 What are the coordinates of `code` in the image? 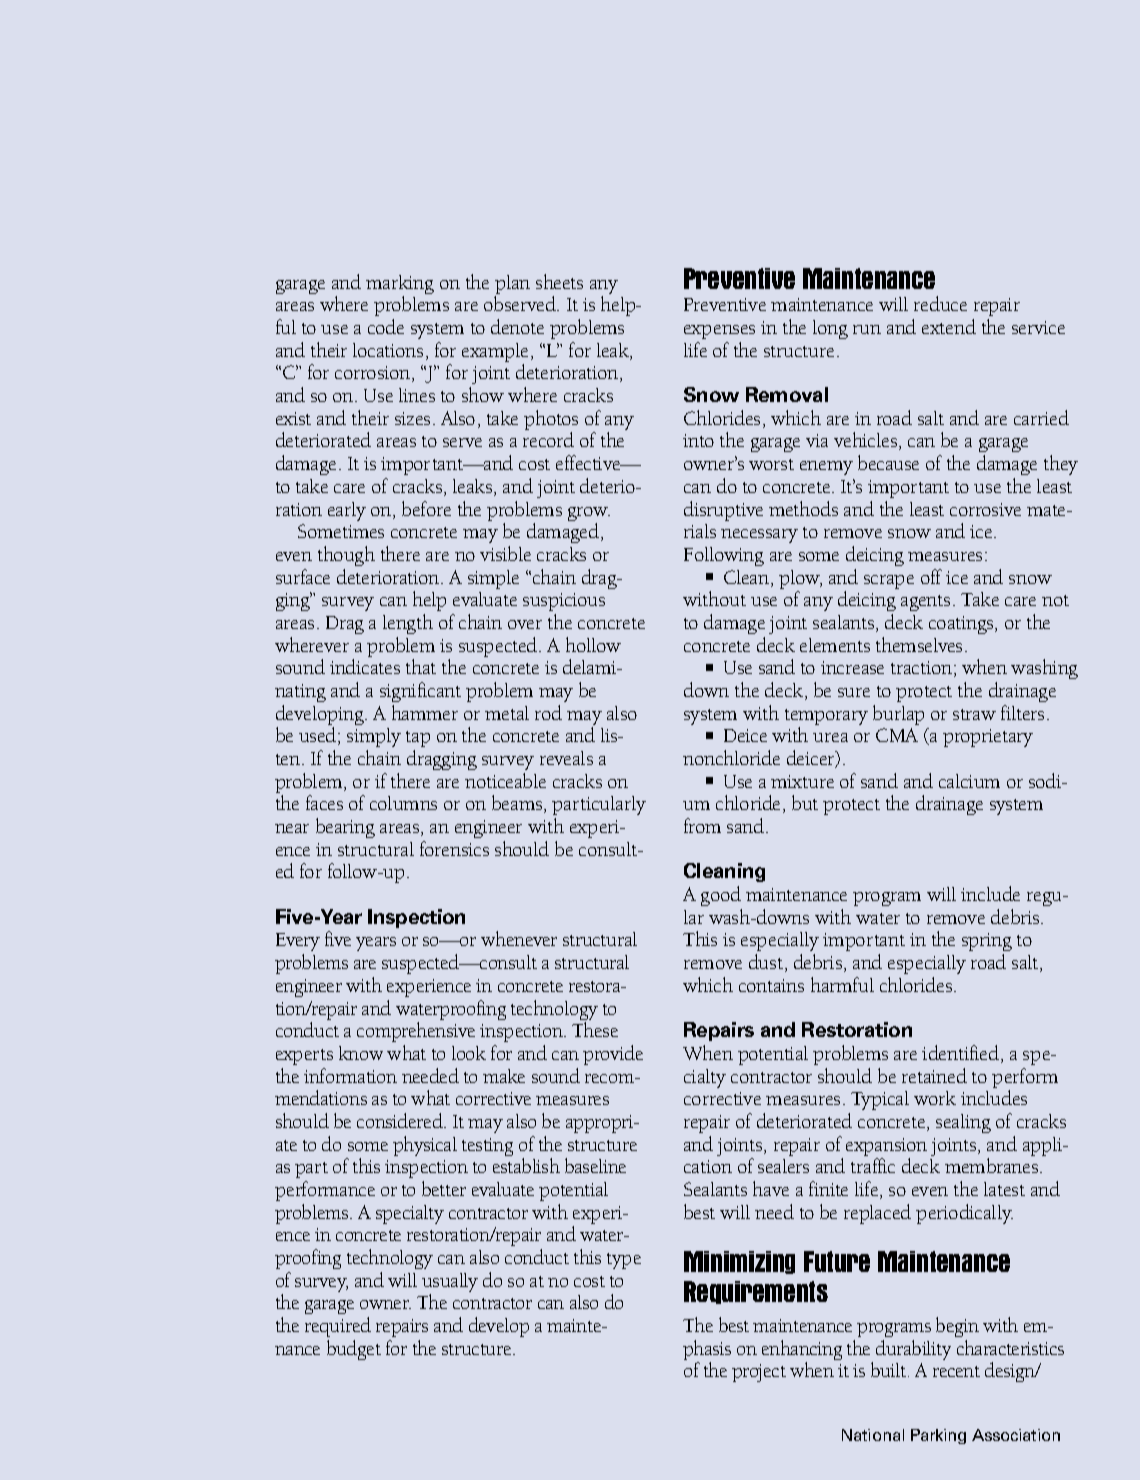 It's located at (386, 326).
